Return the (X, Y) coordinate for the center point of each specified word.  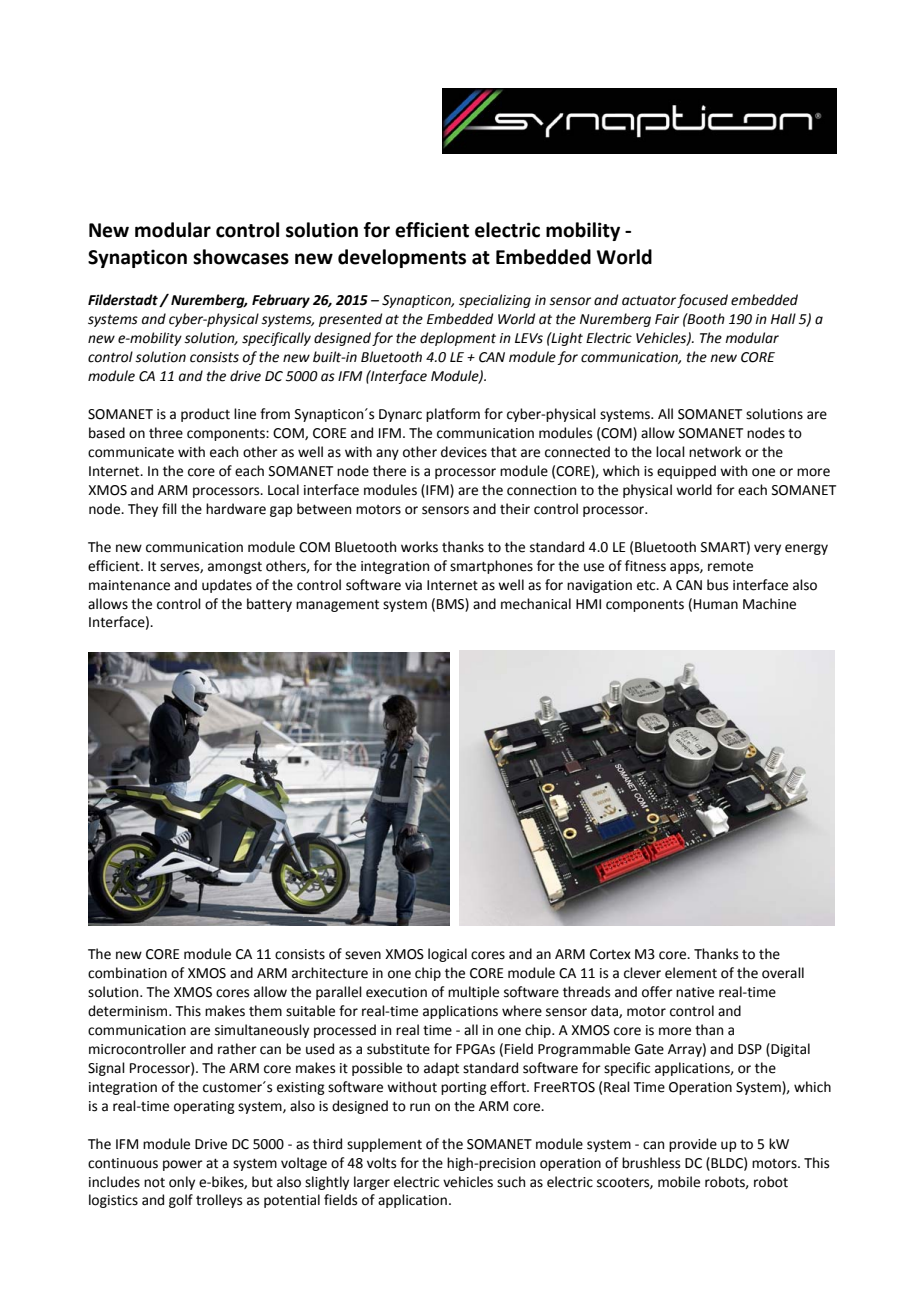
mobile (679, 1182)
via (413, 585)
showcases (241, 257)
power (183, 1165)
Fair (667, 319)
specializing (495, 301)
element (691, 973)
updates (227, 586)
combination (127, 973)
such (511, 1182)
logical (447, 955)
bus (717, 585)
